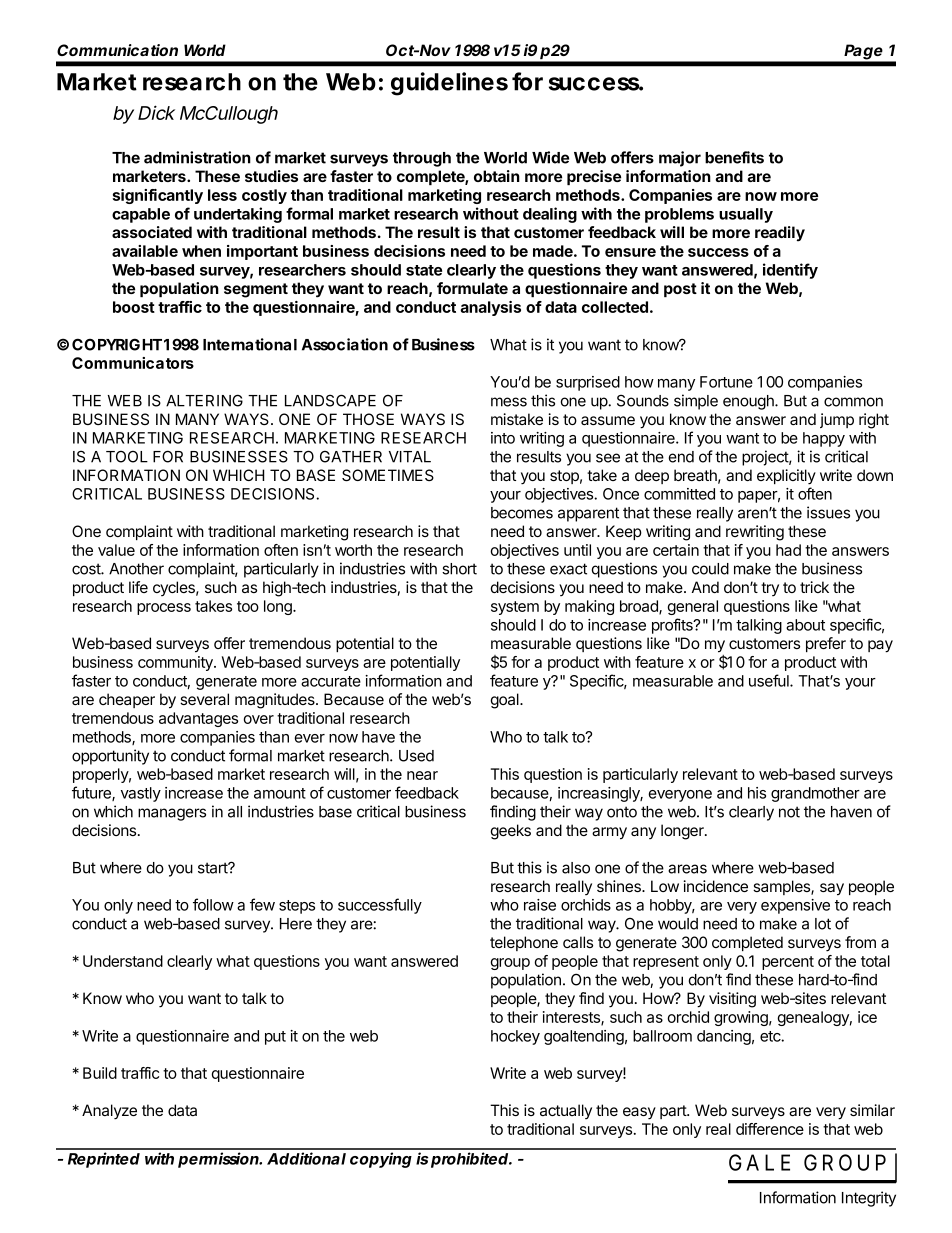 This screenshot has height=1233, width=952. I want to click on administration, so click(197, 157).
